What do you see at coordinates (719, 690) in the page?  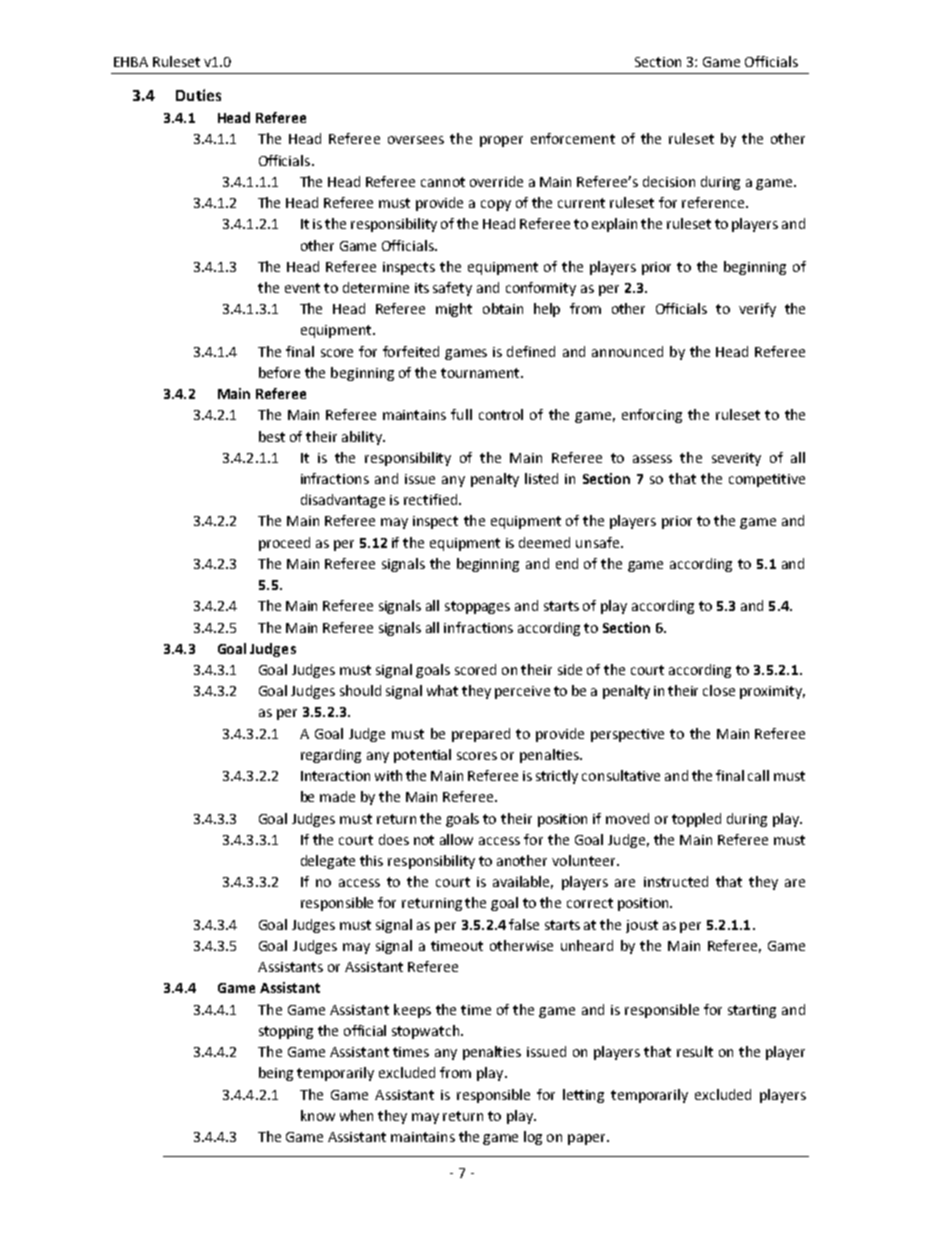 I see `close` at bounding box center [719, 690].
